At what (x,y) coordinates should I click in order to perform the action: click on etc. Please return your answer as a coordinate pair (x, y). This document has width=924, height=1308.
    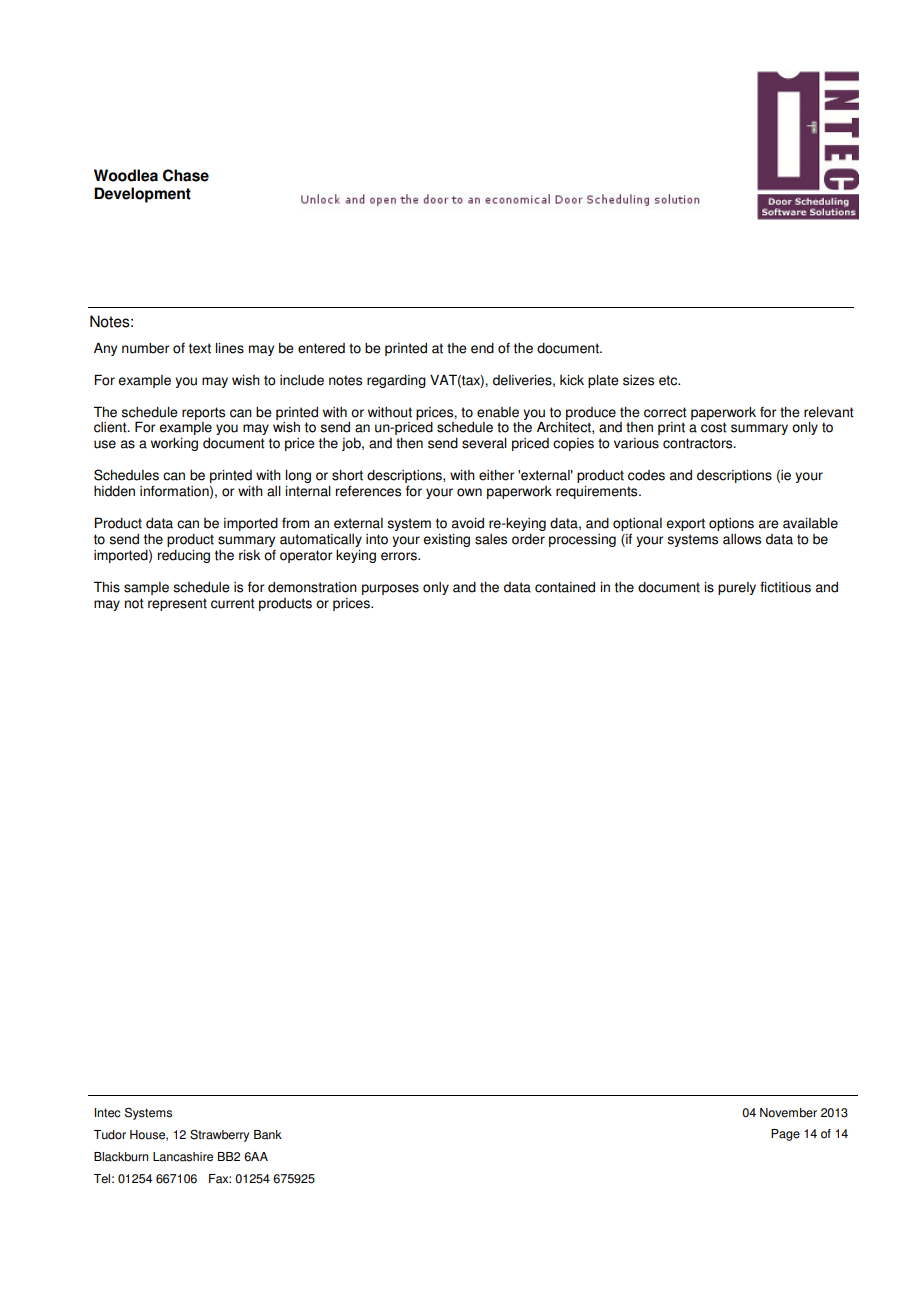
    Looking at the image, I should click on (669, 380).
